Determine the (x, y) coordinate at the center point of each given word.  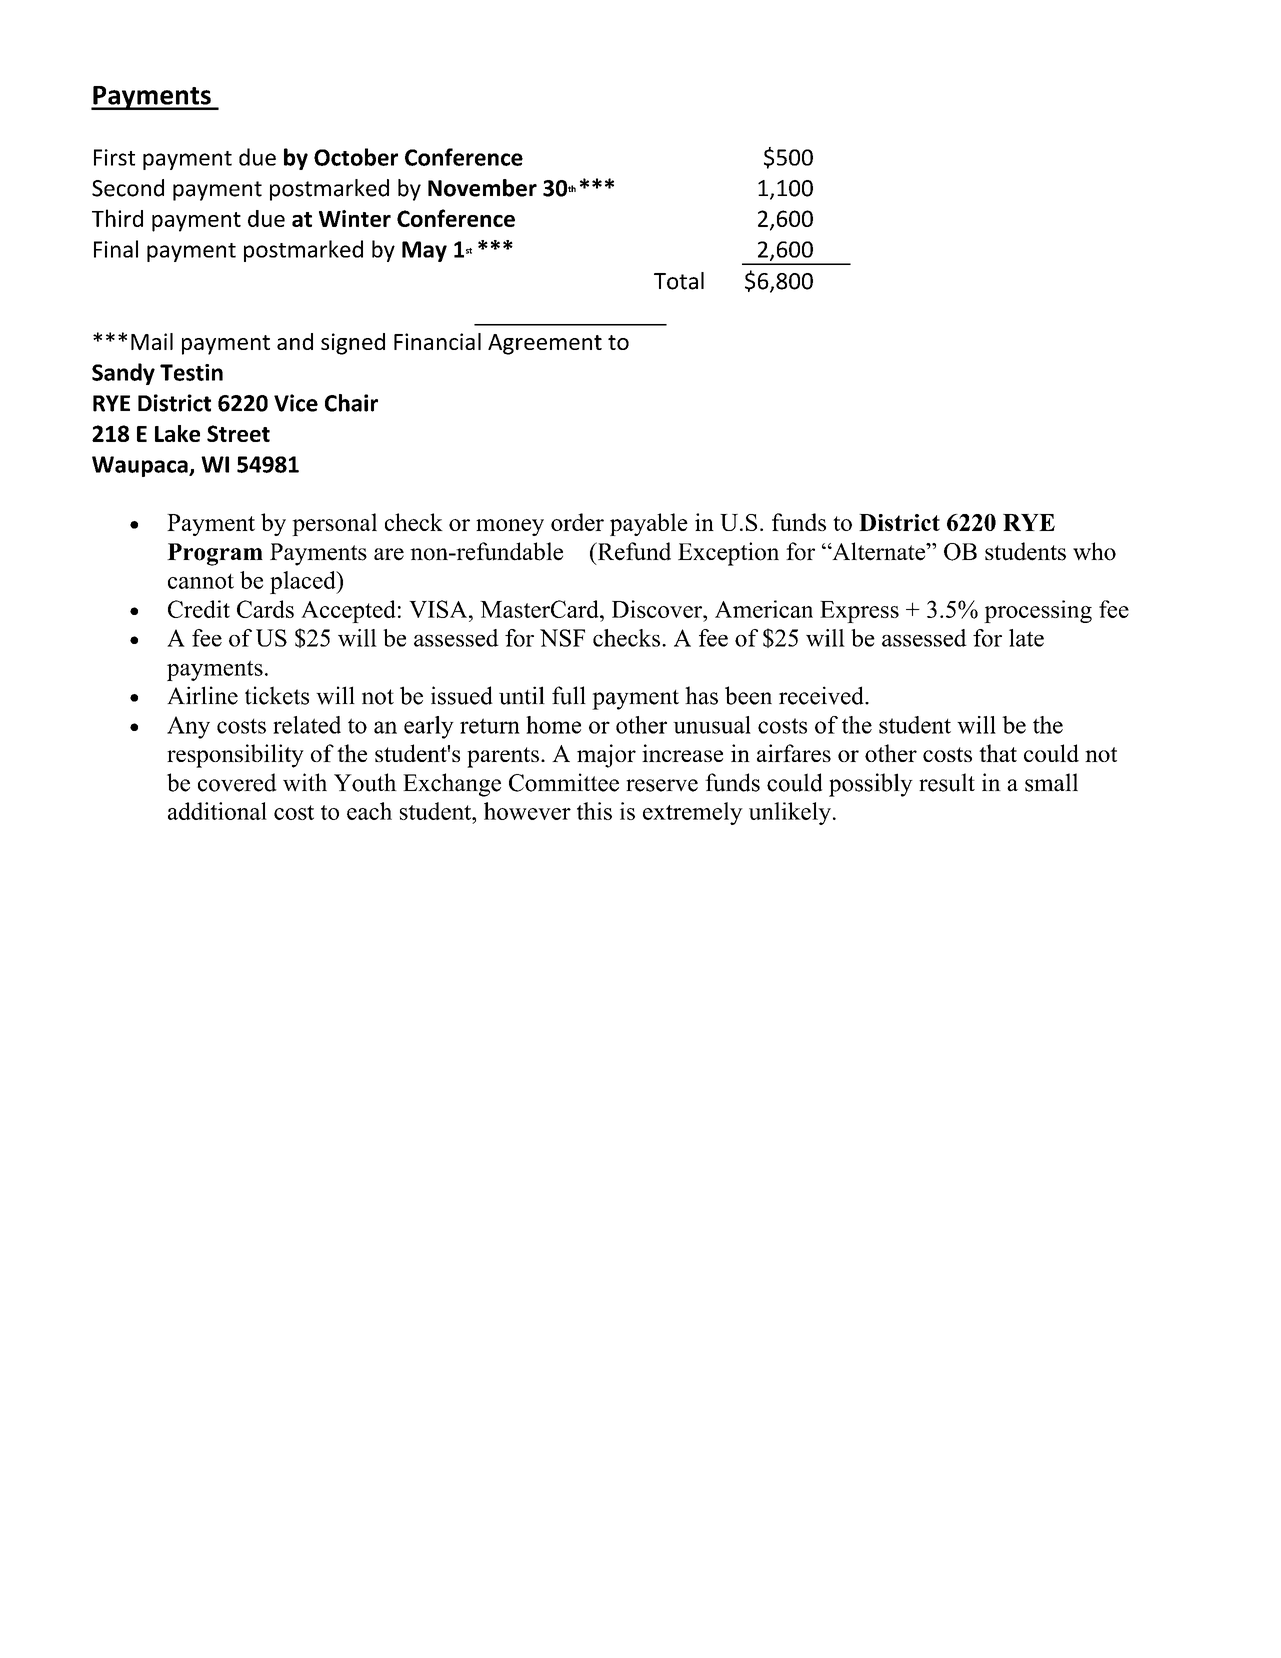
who (1094, 551)
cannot (201, 581)
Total (679, 281)
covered (237, 782)
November (482, 188)
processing (1038, 611)
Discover (658, 609)
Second (128, 188)
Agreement (545, 344)
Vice (296, 403)
